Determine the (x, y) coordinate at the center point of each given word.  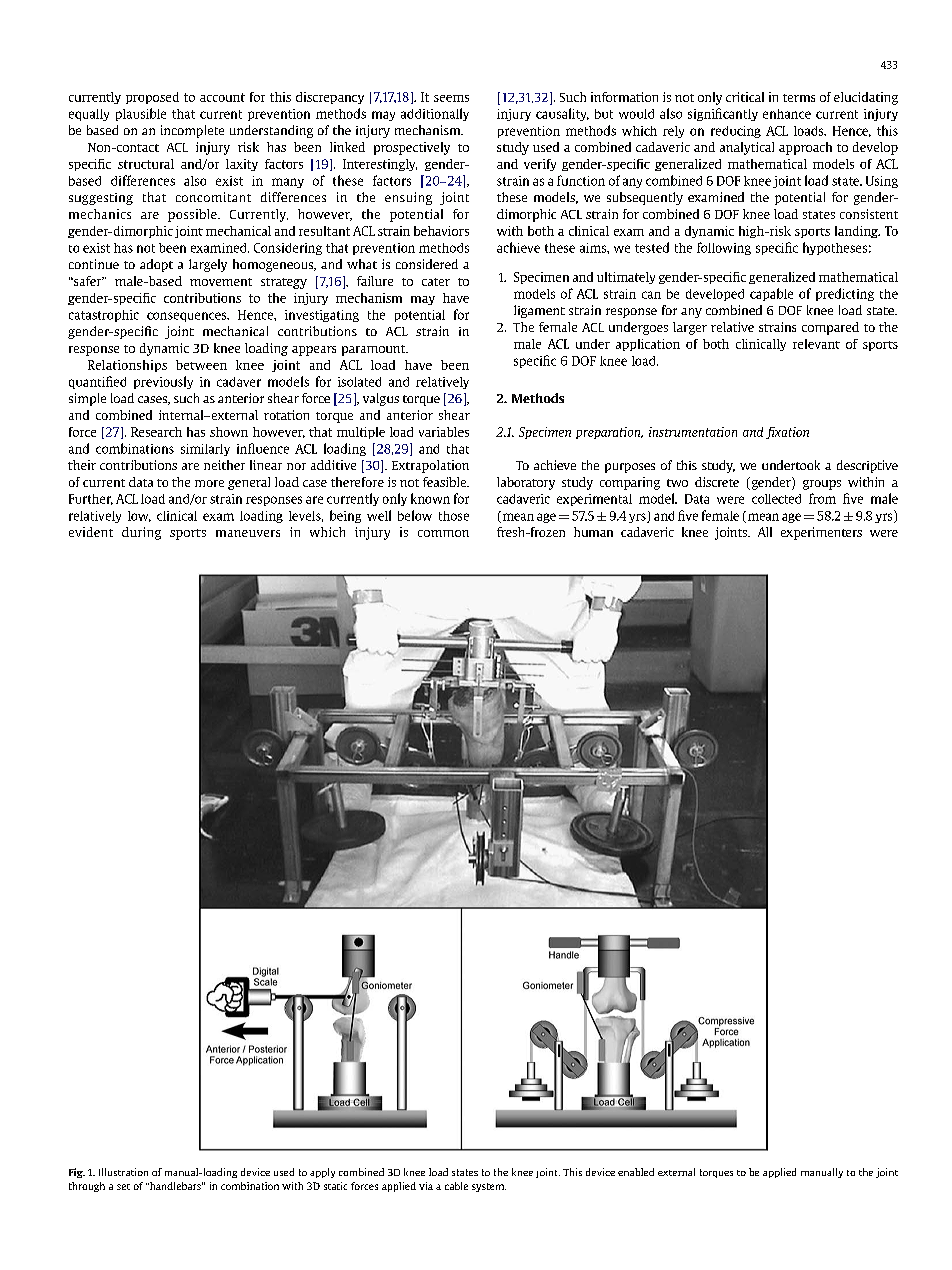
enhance (787, 114)
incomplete (192, 131)
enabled (636, 1172)
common (443, 533)
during (141, 533)
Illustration (123, 1172)
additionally (435, 114)
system (489, 1187)
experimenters (821, 533)
